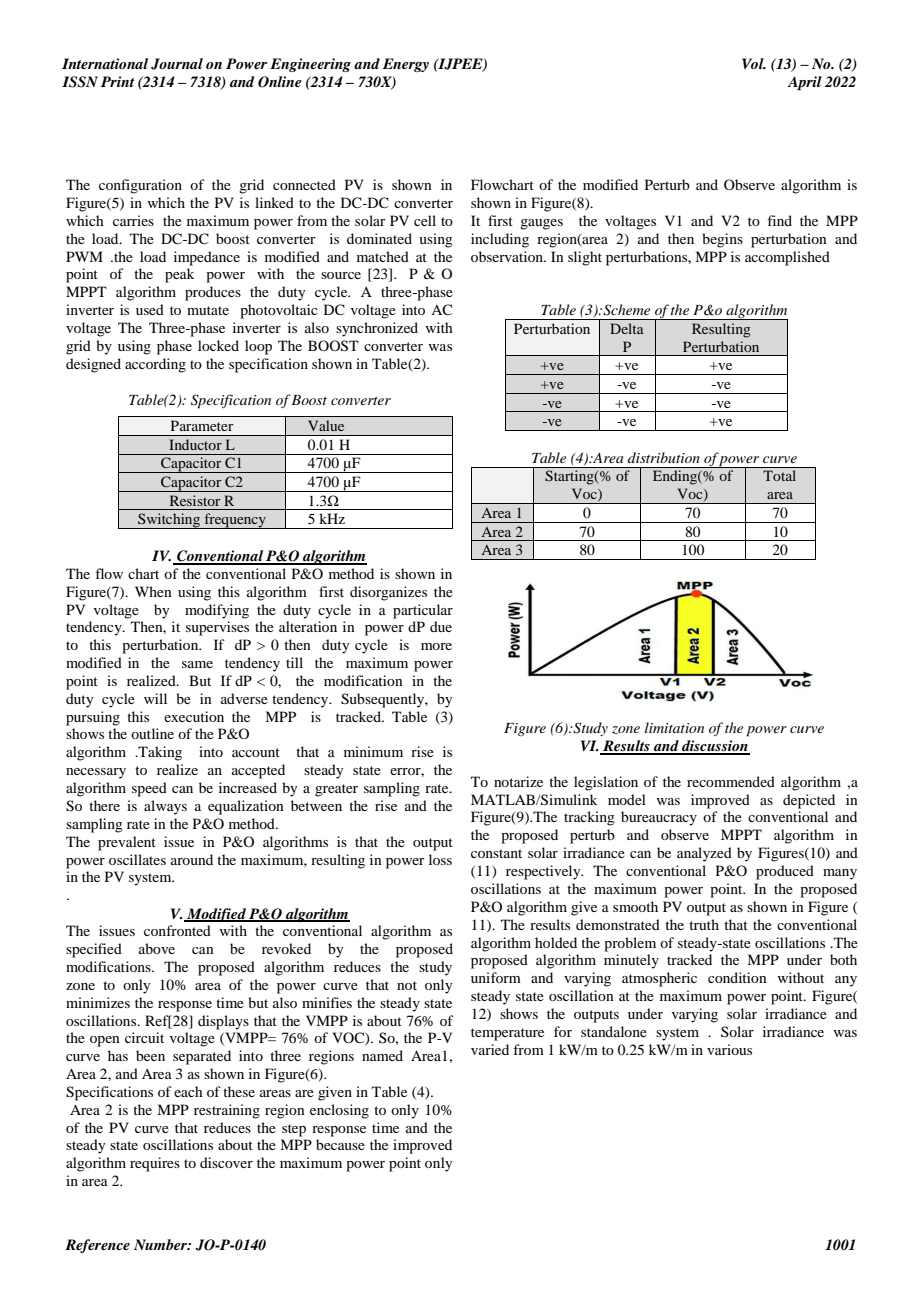 This image has height=1308, width=924. What do you see at coordinates (436, 646) in the image?
I see `more` at bounding box center [436, 646].
